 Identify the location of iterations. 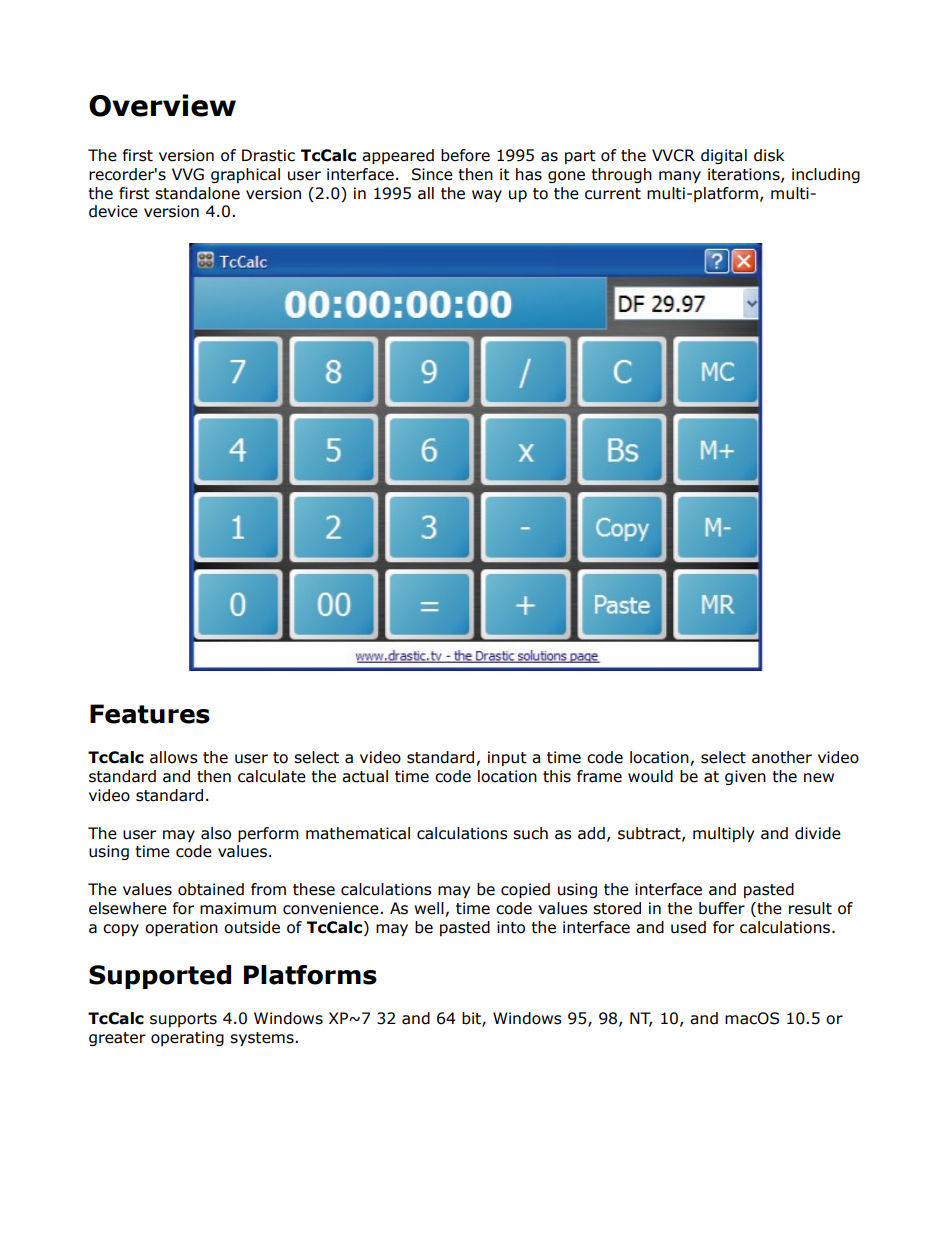
(745, 175).
